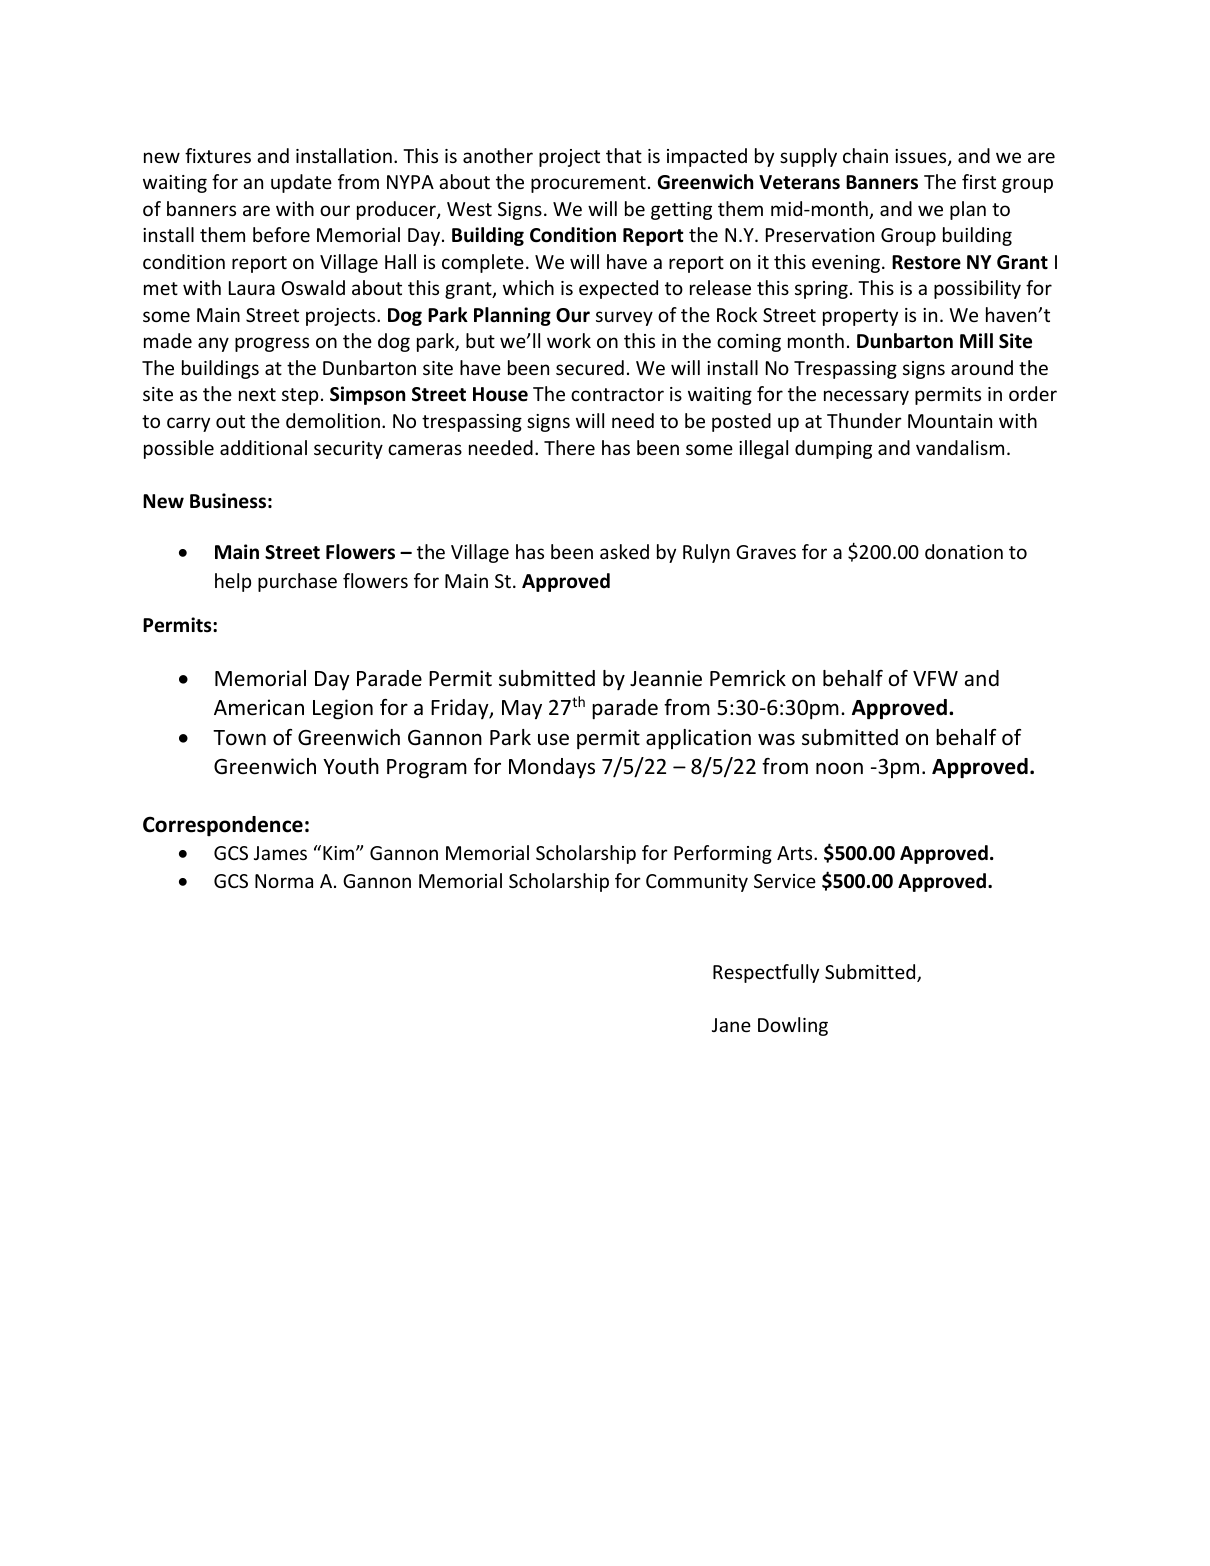 The height and width of the document is (1566, 1210). What do you see at coordinates (301, 183) in the document?
I see `update` at bounding box center [301, 183].
